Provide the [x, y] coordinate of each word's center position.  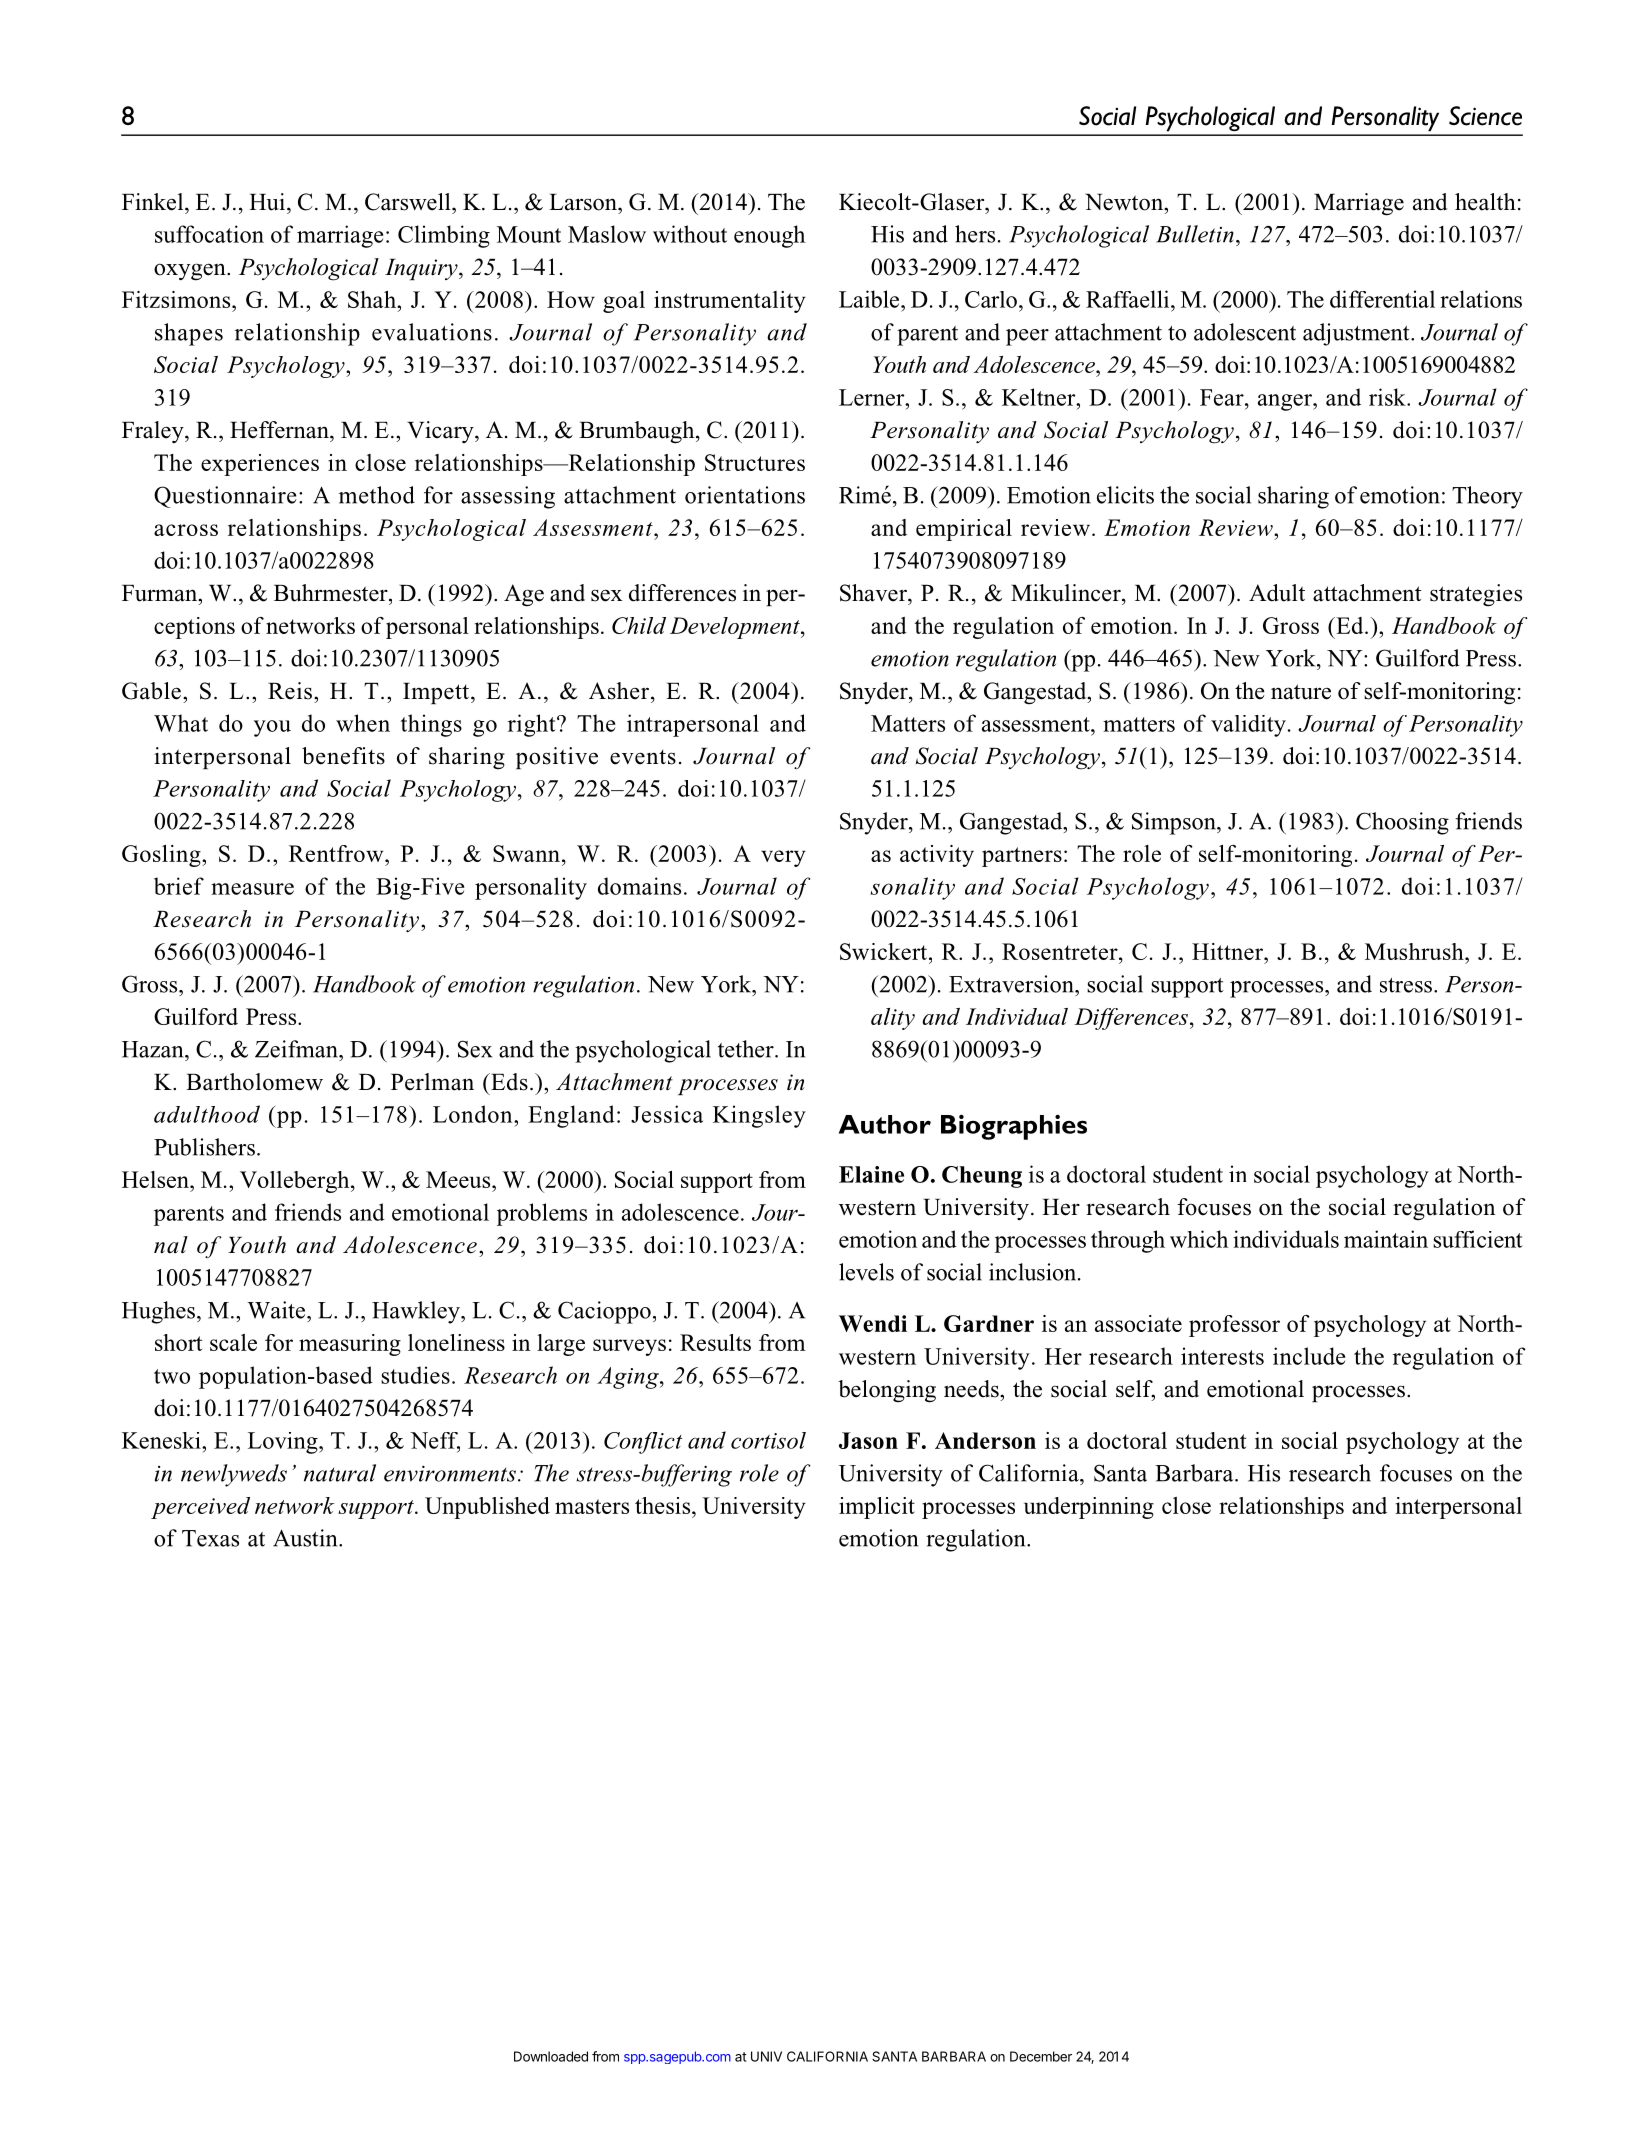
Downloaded [551, 2056]
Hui [267, 202]
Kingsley [759, 1116]
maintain [1386, 1239]
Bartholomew [254, 1082]
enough [769, 236]
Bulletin [1195, 234]
